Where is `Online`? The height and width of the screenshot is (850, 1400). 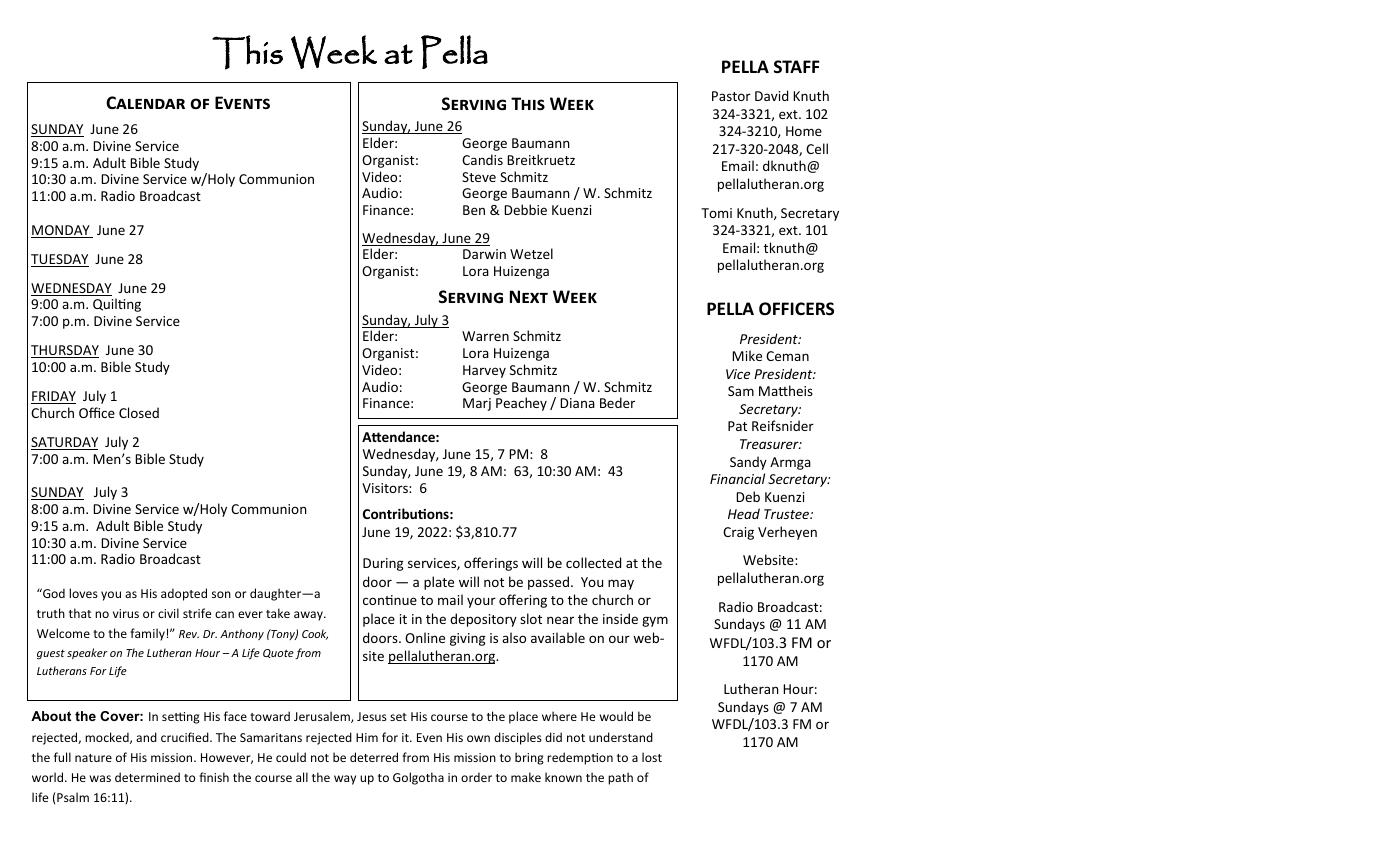 Online is located at coordinates (425, 637).
